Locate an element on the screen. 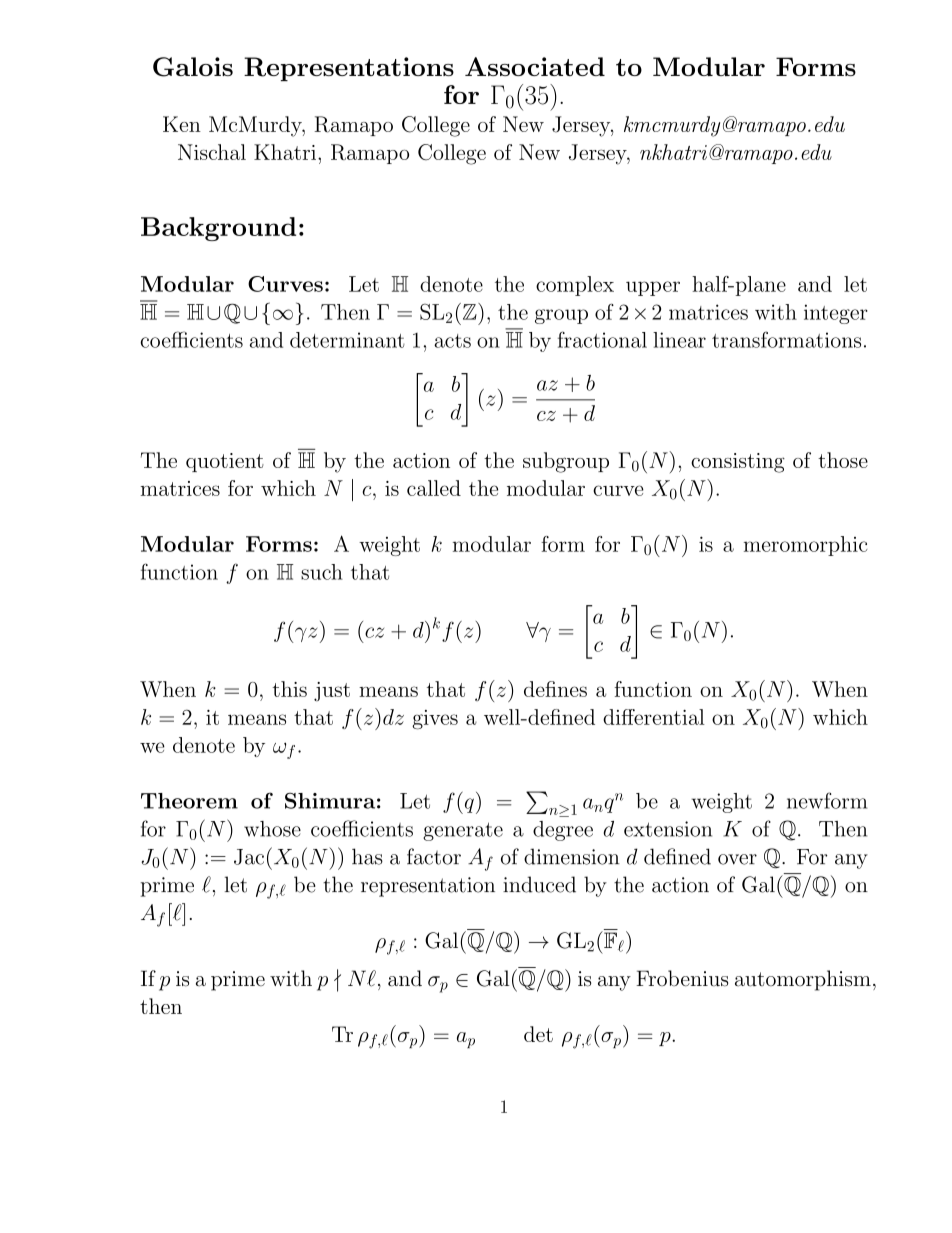 The width and height of the screenshot is (952, 1233). consisting is located at coordinates (738, 463).
